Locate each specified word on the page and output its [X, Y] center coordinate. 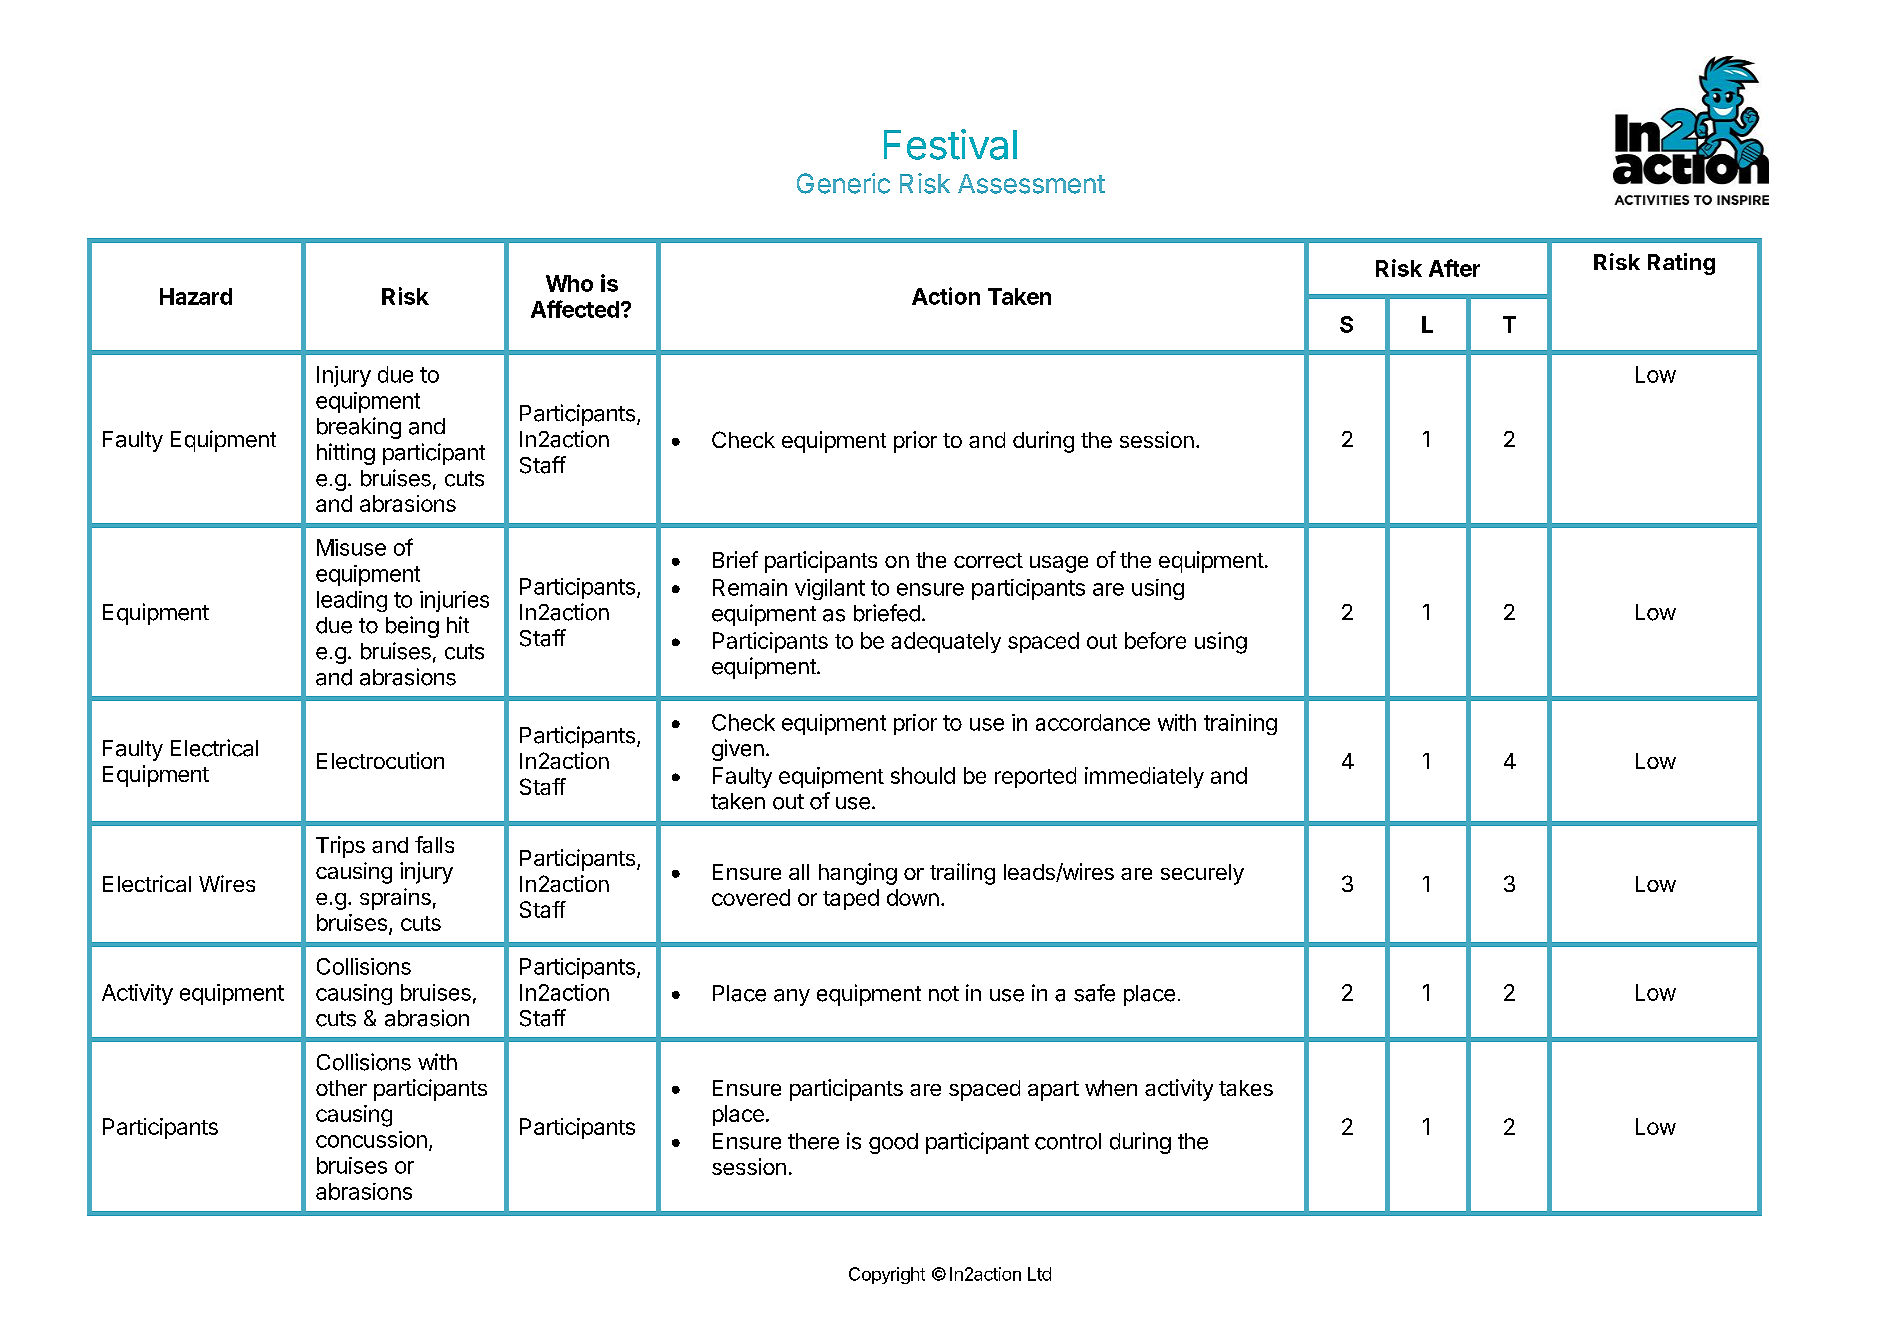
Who [569, 283]
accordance [1093, 722]
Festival [950, 144]
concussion [371, 1139]
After [1454, 268]
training [1240, 724]
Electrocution [380, 760]
